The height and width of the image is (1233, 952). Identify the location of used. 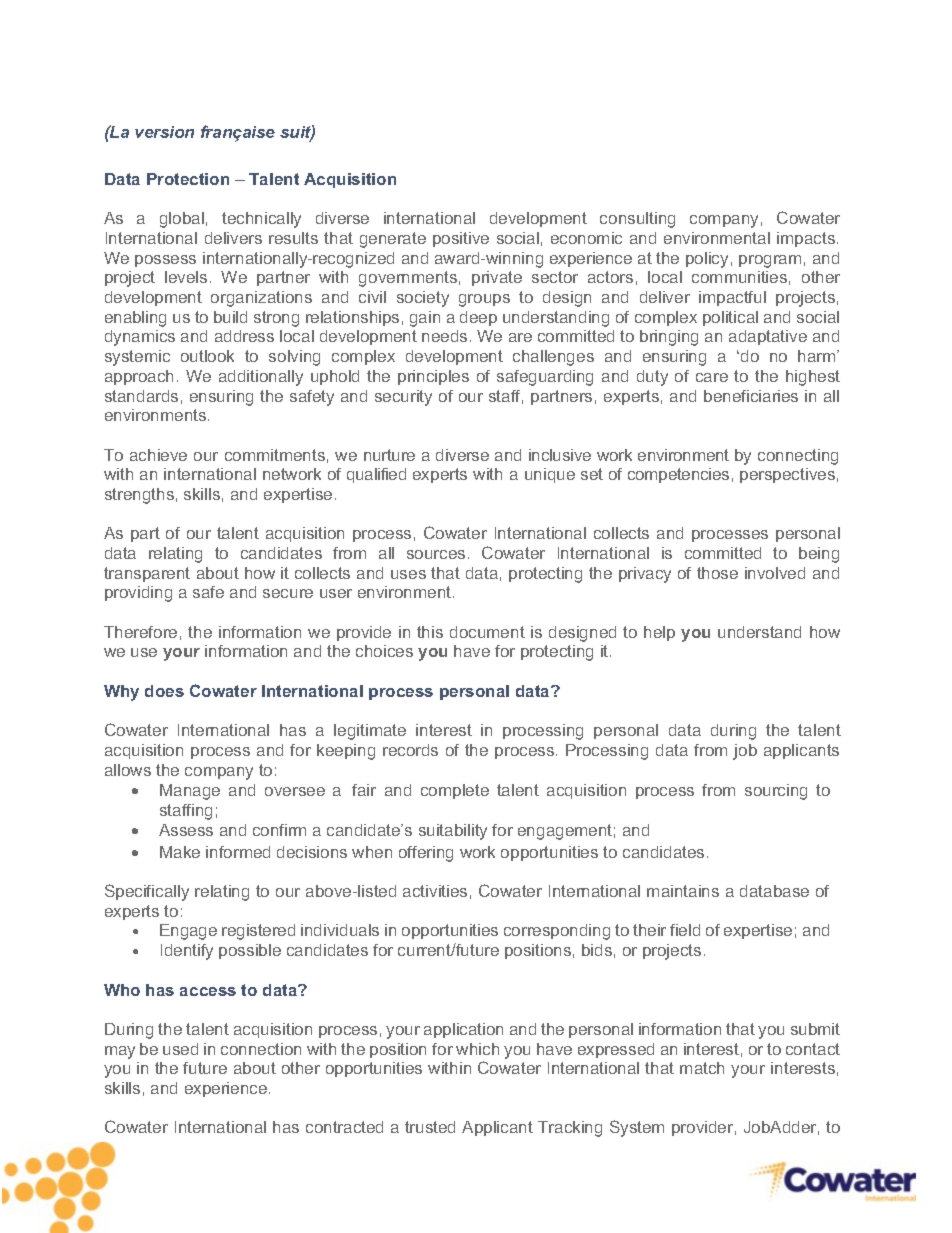
(180, 1049).
